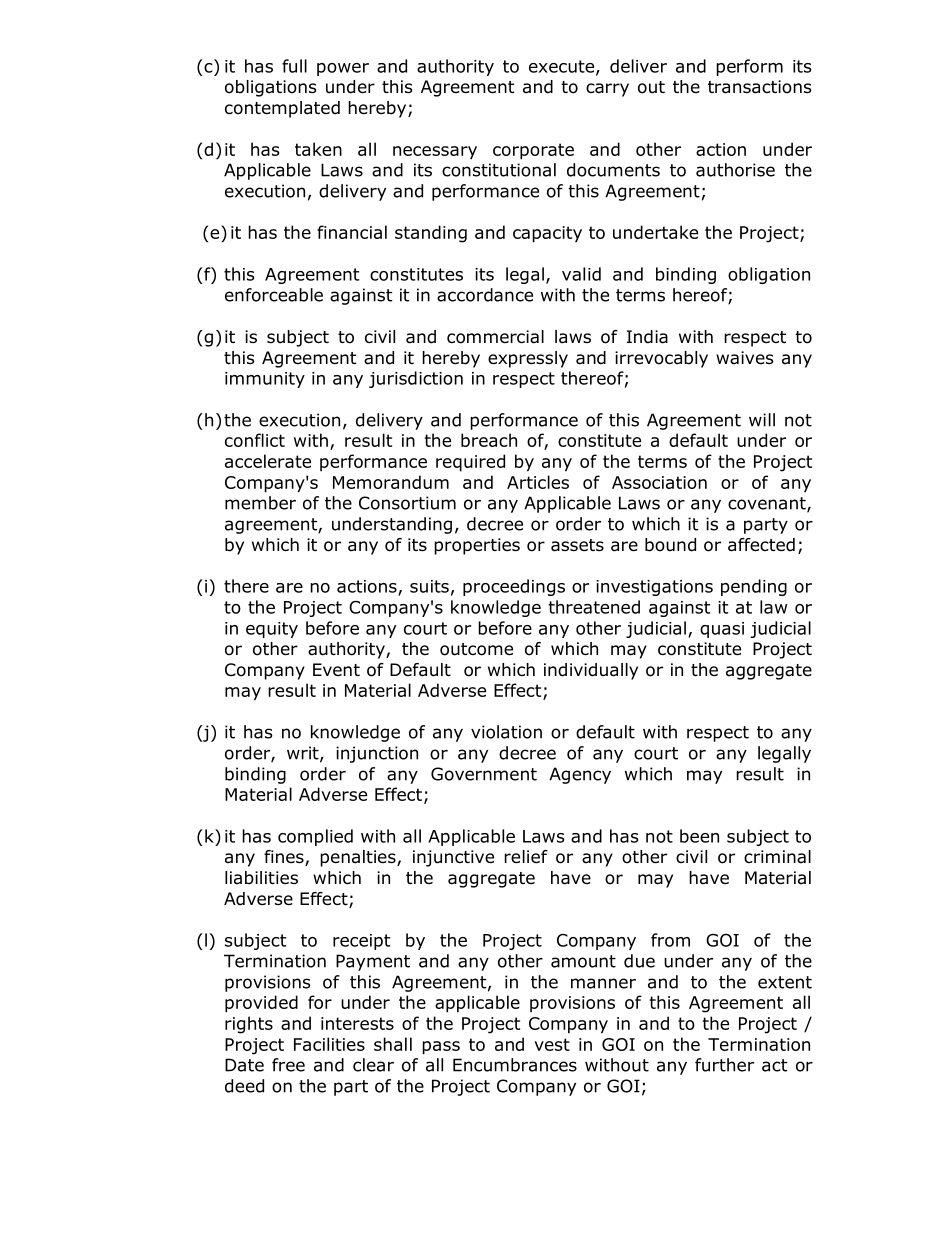 The height and width of the screenshot is (1233, 952). What do you see at coordinates (514, 587) in the screenshot?
I see `proceedings` at bounding box center [514, 587].
